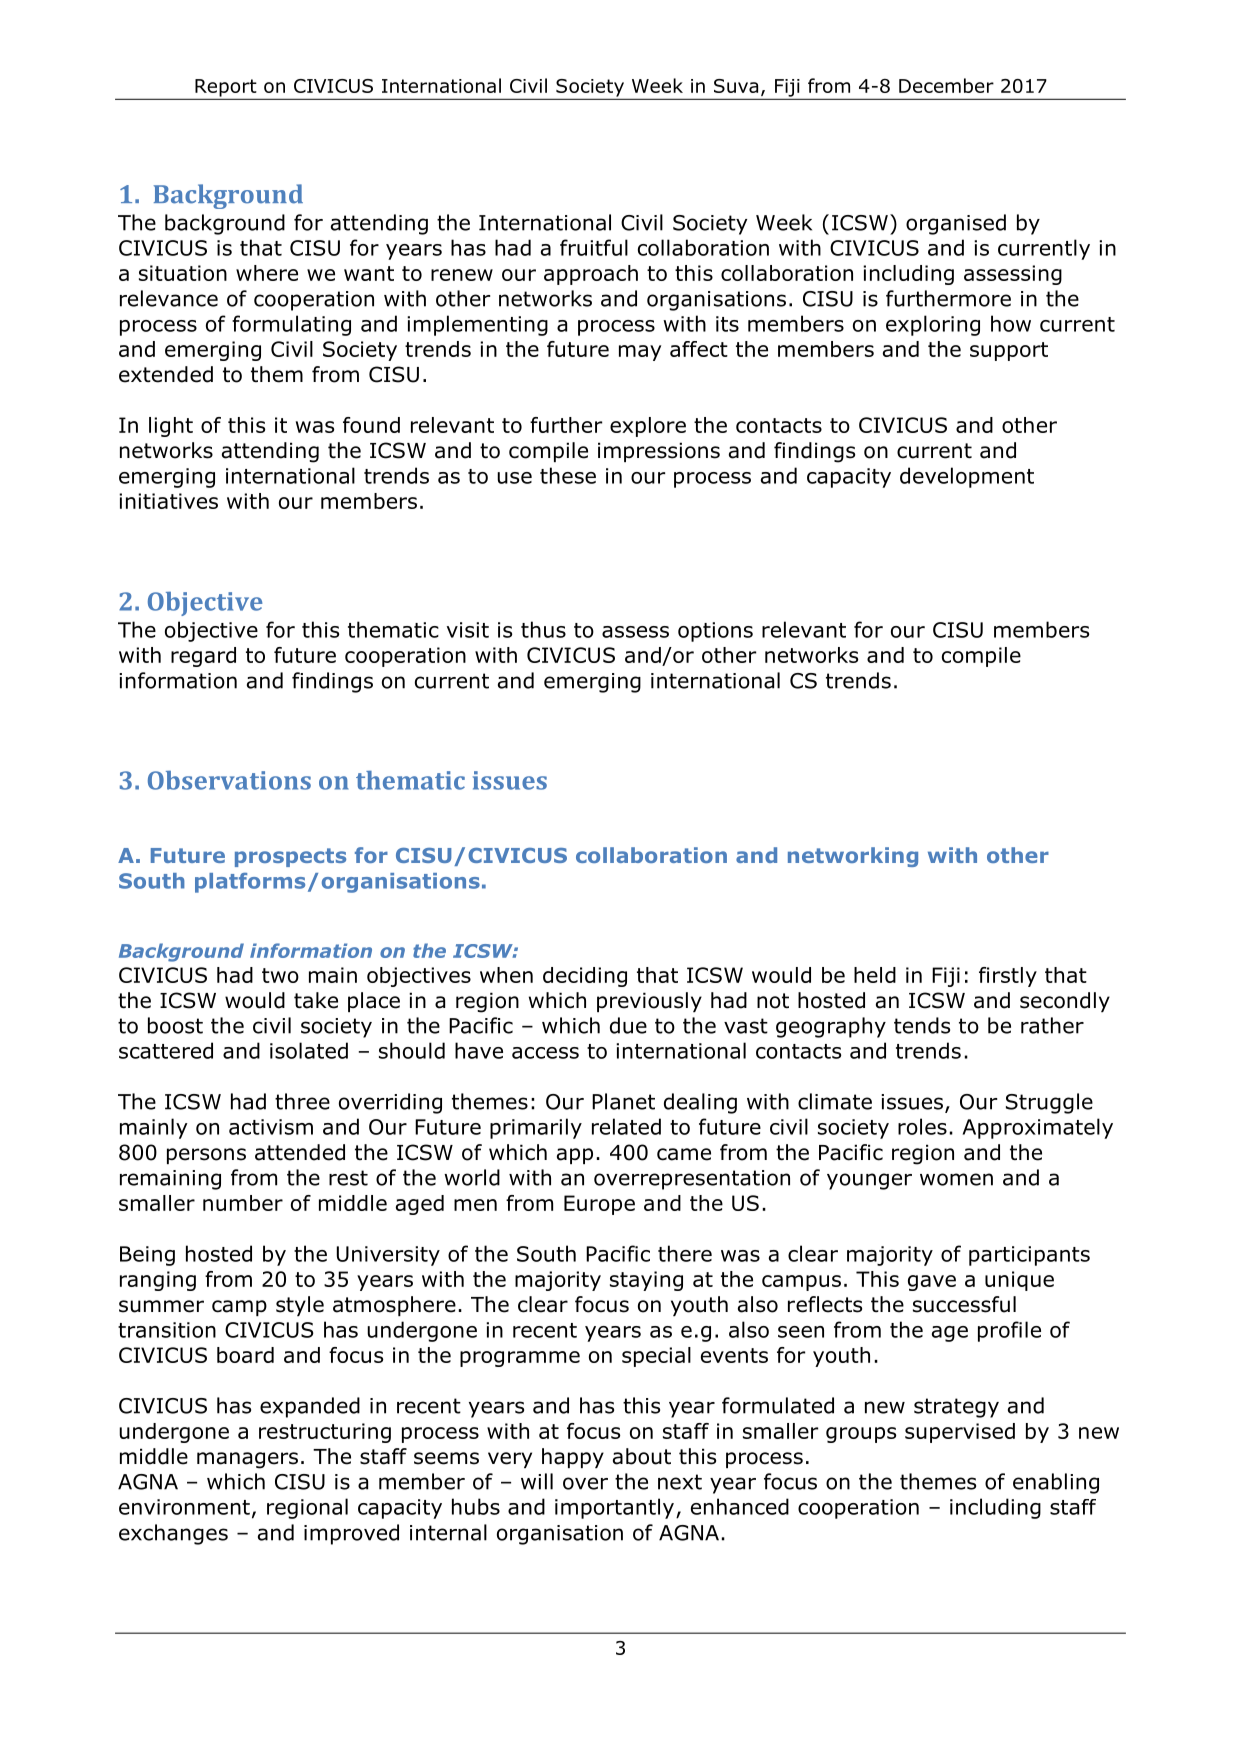 The image size is (1241, 1755). I want to click on December, so click(946, 85).
